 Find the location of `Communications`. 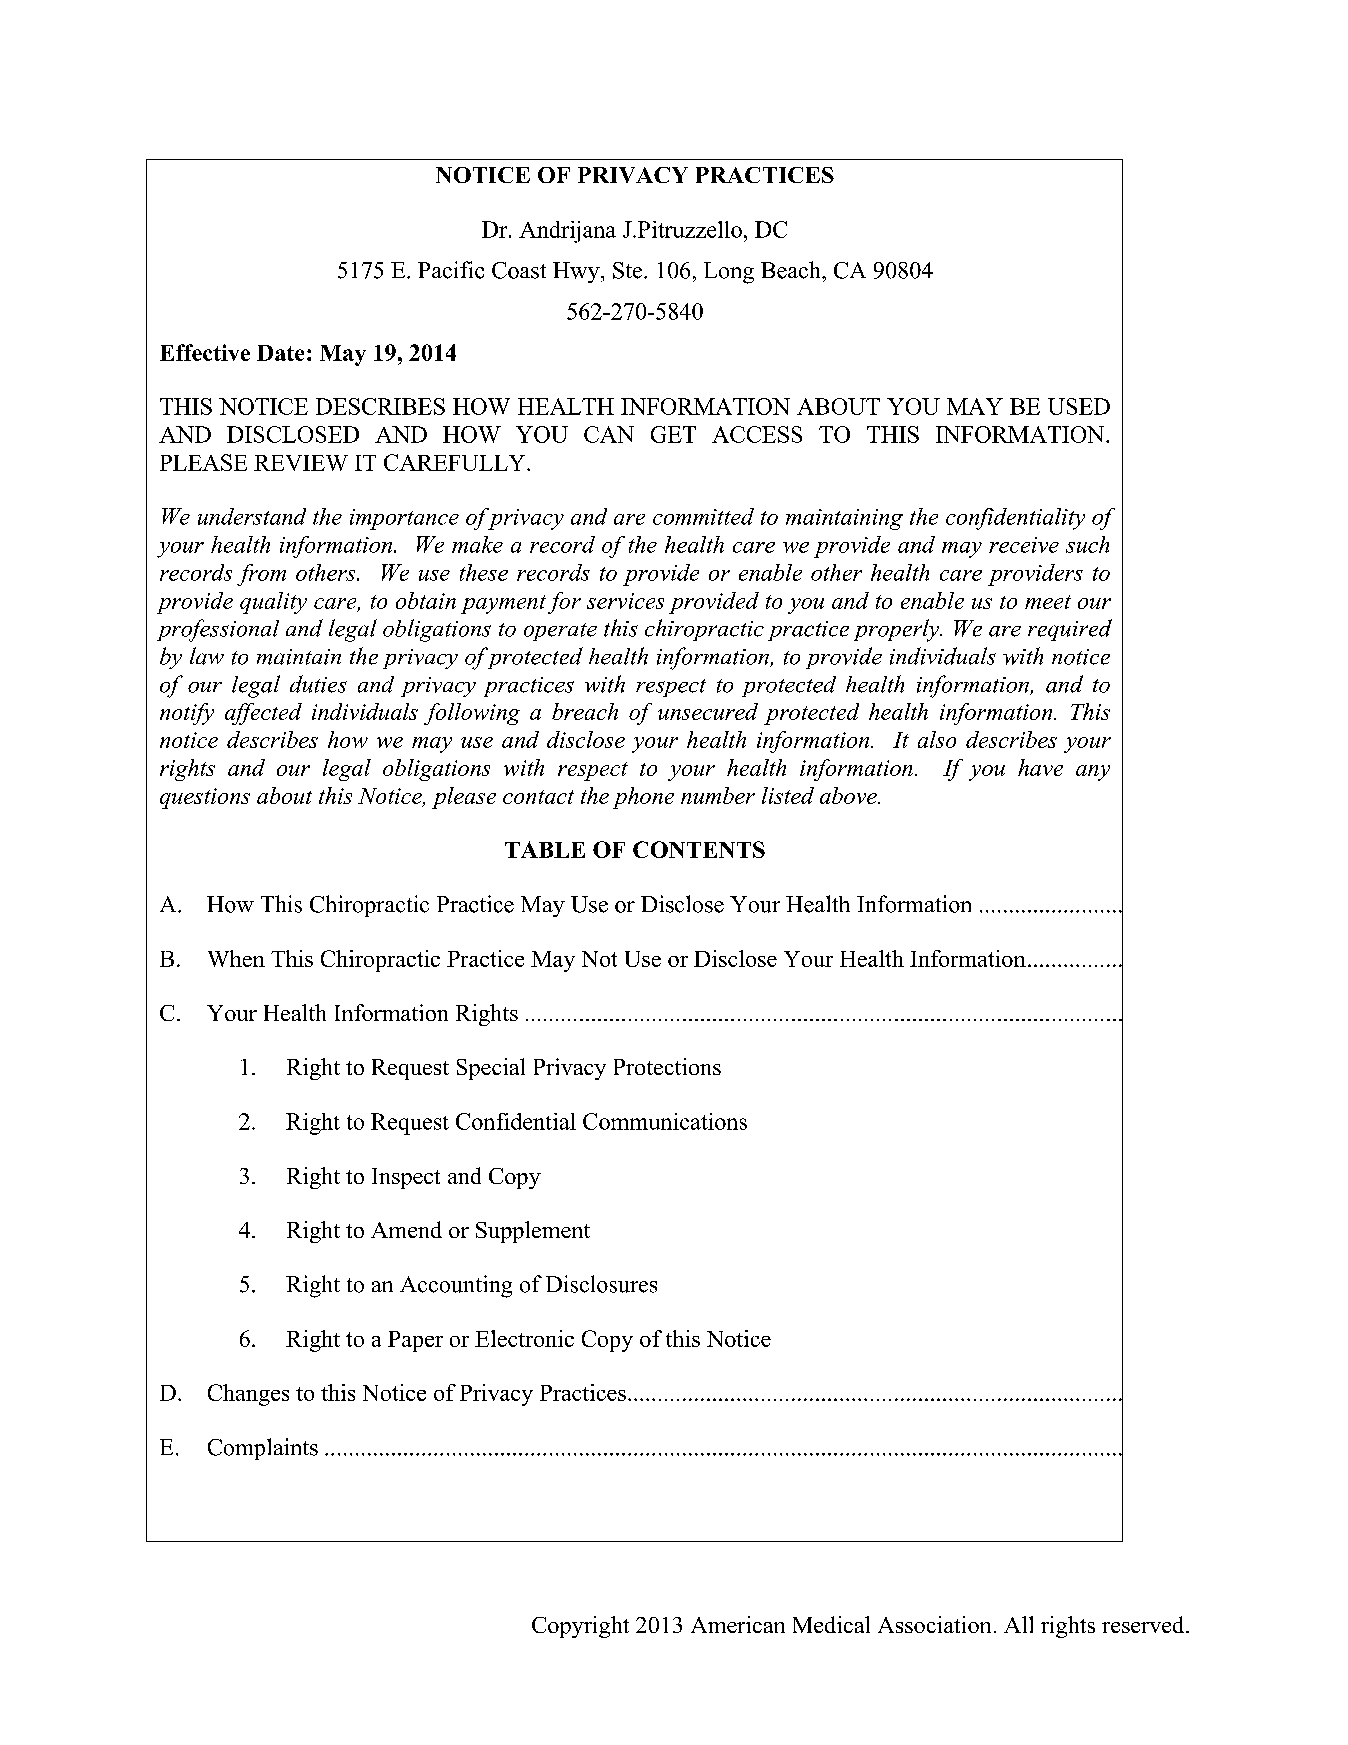

Communications is located at coordinates (665, 1121).
